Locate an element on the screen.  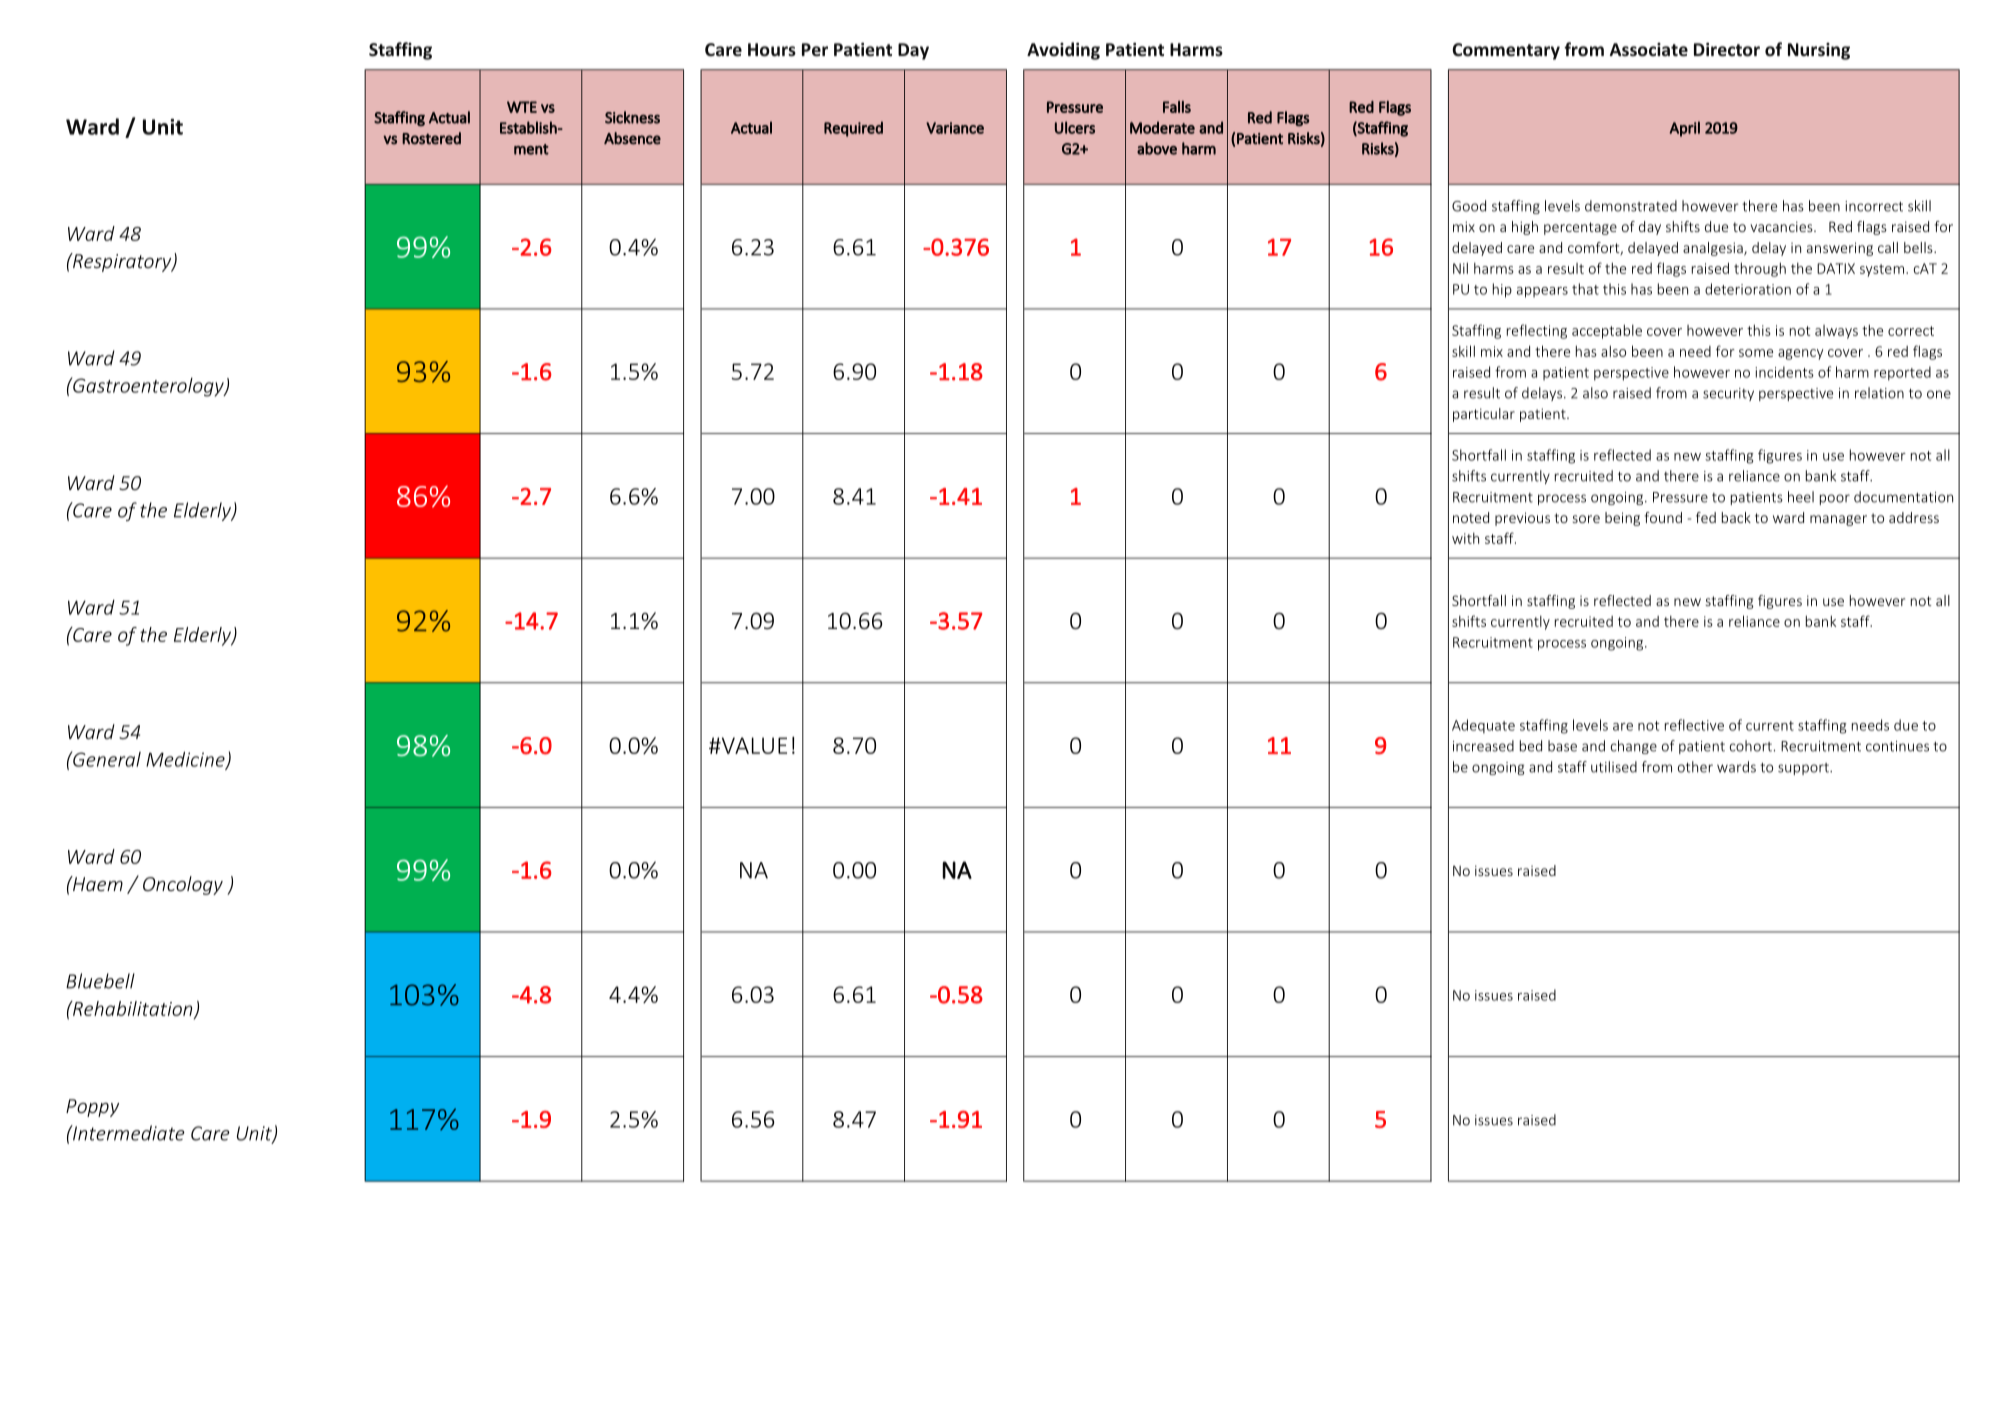
Absence is located at coordinates (632, 138).
